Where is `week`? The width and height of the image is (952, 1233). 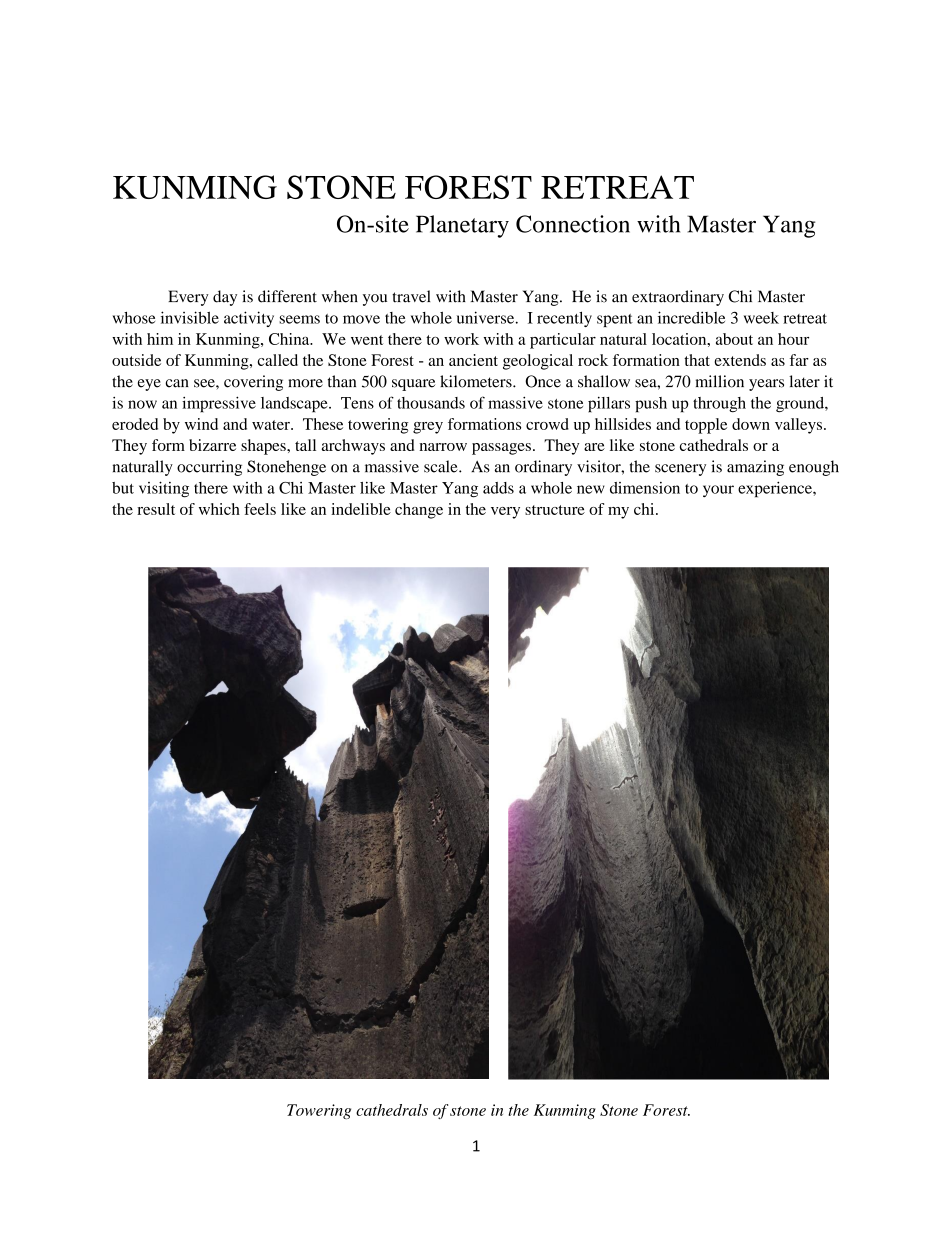
week is located at coordinates (761, 318).
